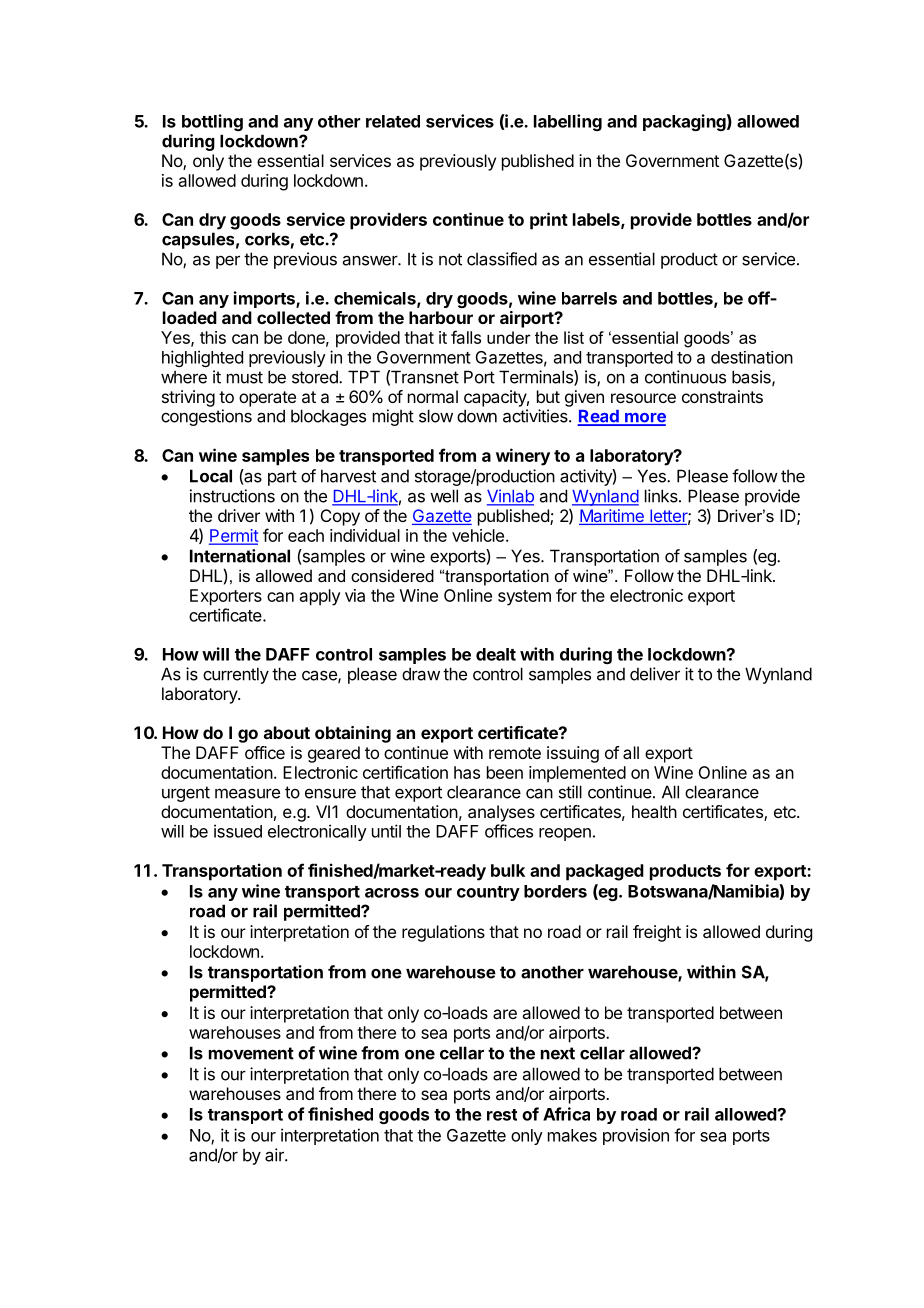 The image size is (924, 1308). Describe the element at coordinates (467, 772) in the screenshot. I see `has` at that location.
